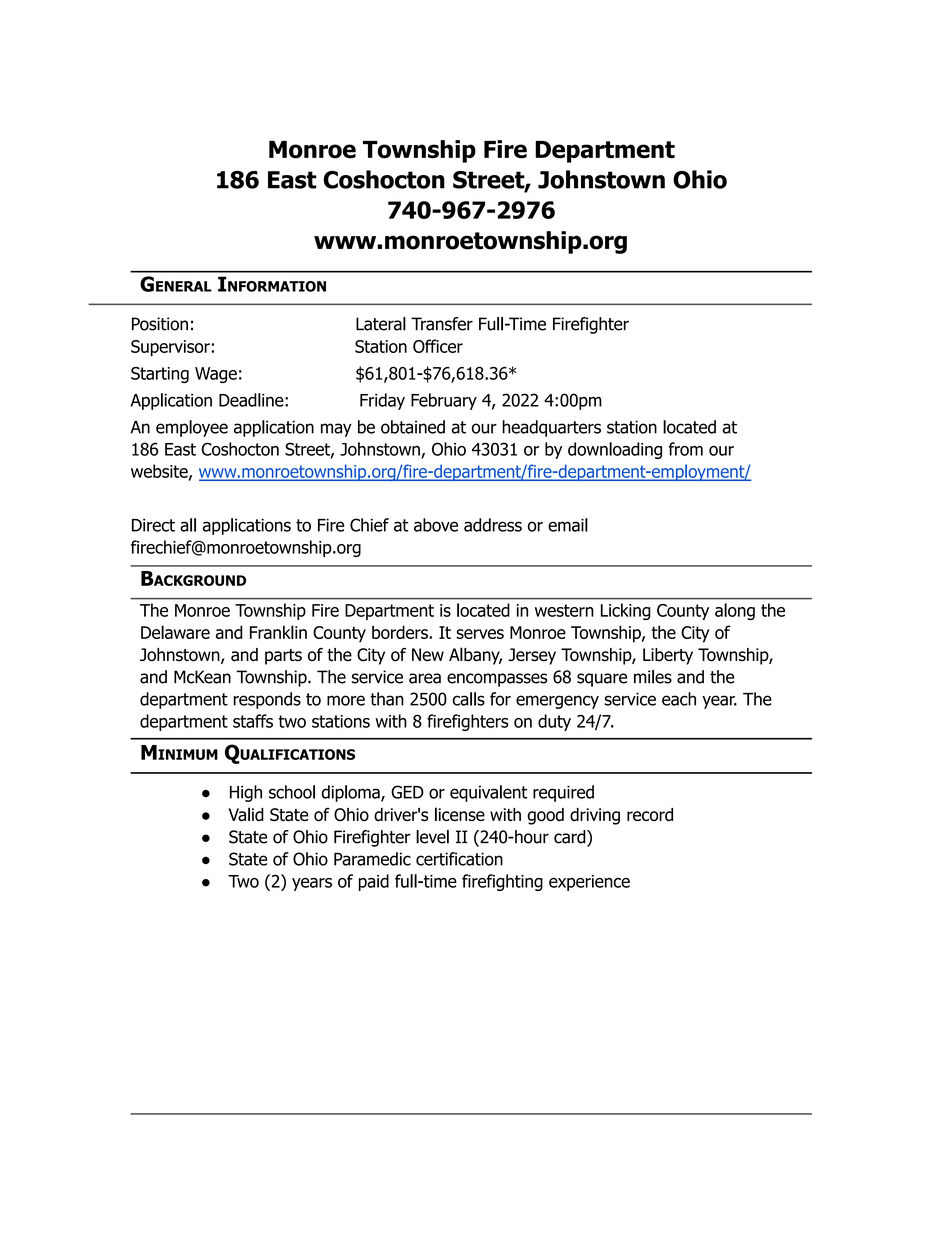 The width and height of the screenshot is (952, 1233). I want to click on Officer, so click(438, 346).
